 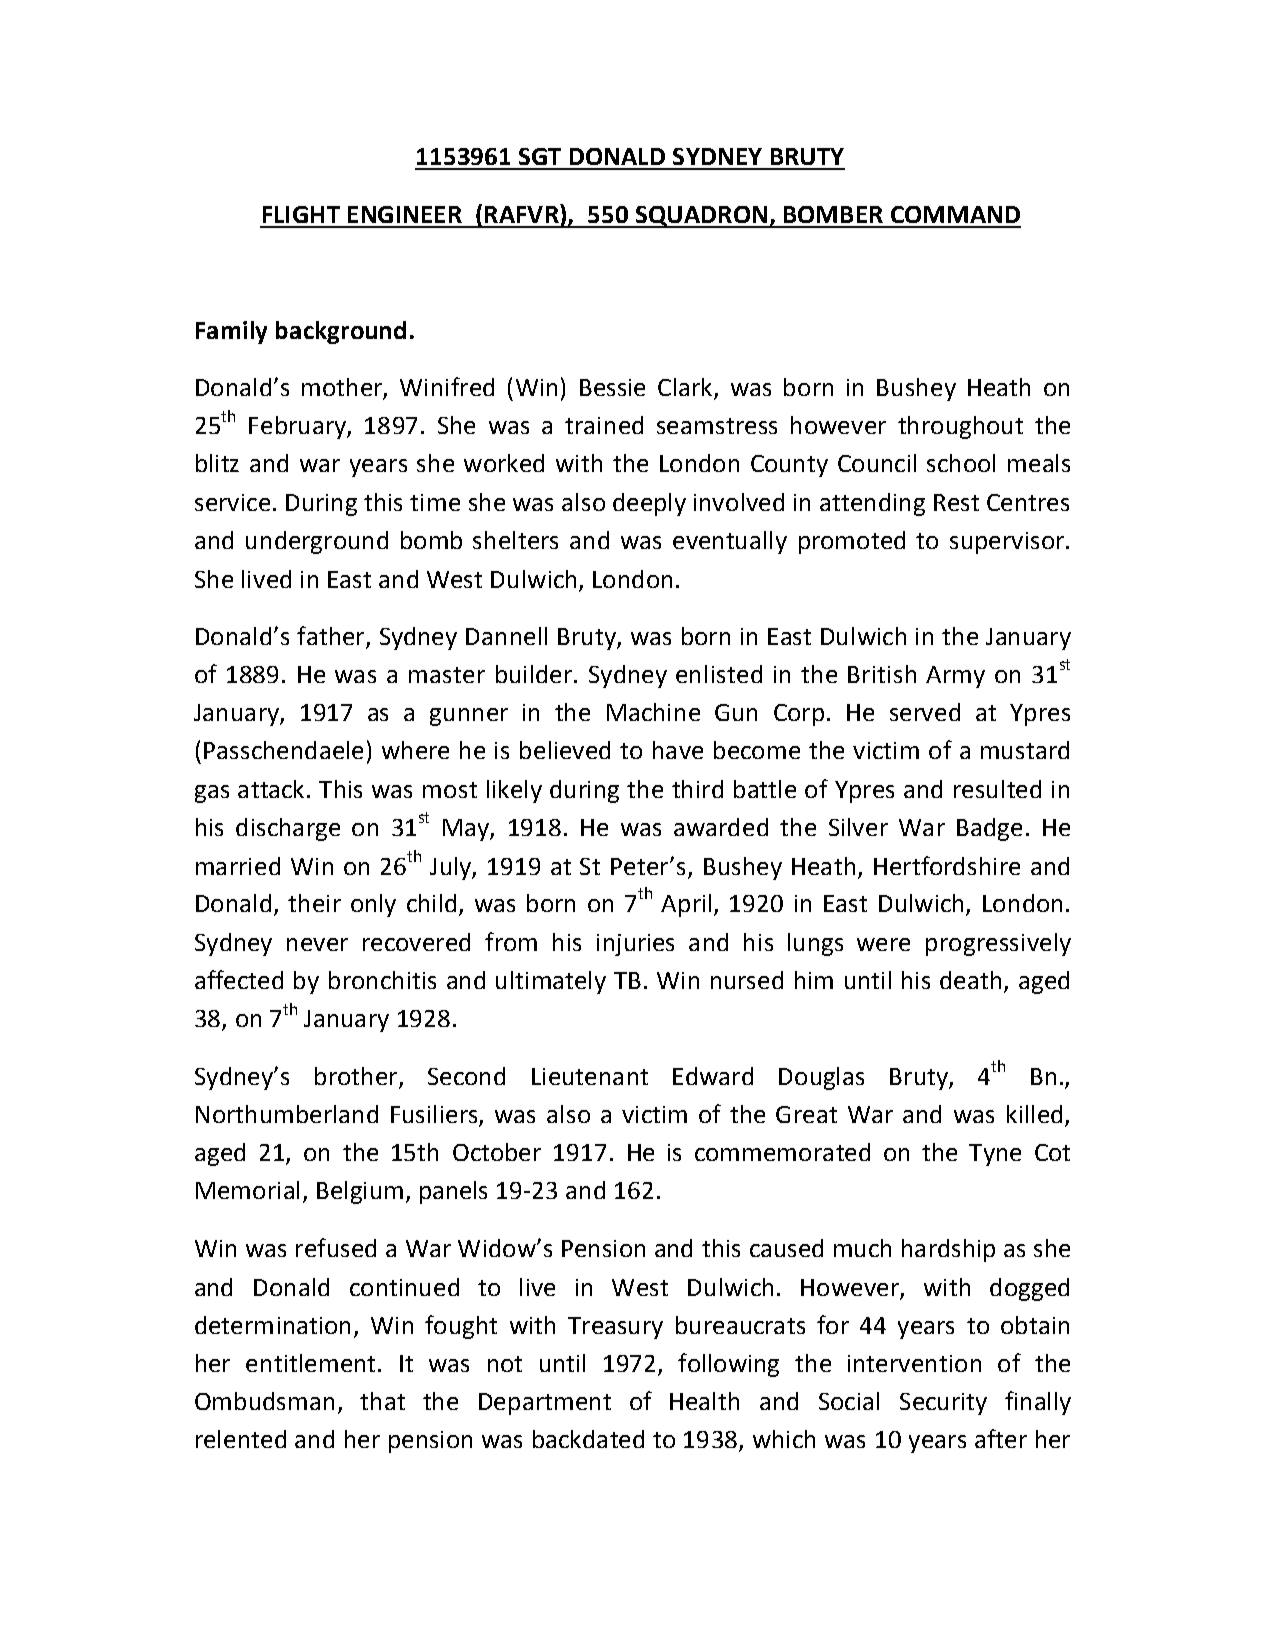 What do you see at coordinates (943, 1404) in the page?
I see `Security` at bounding box center [943, 1404].
